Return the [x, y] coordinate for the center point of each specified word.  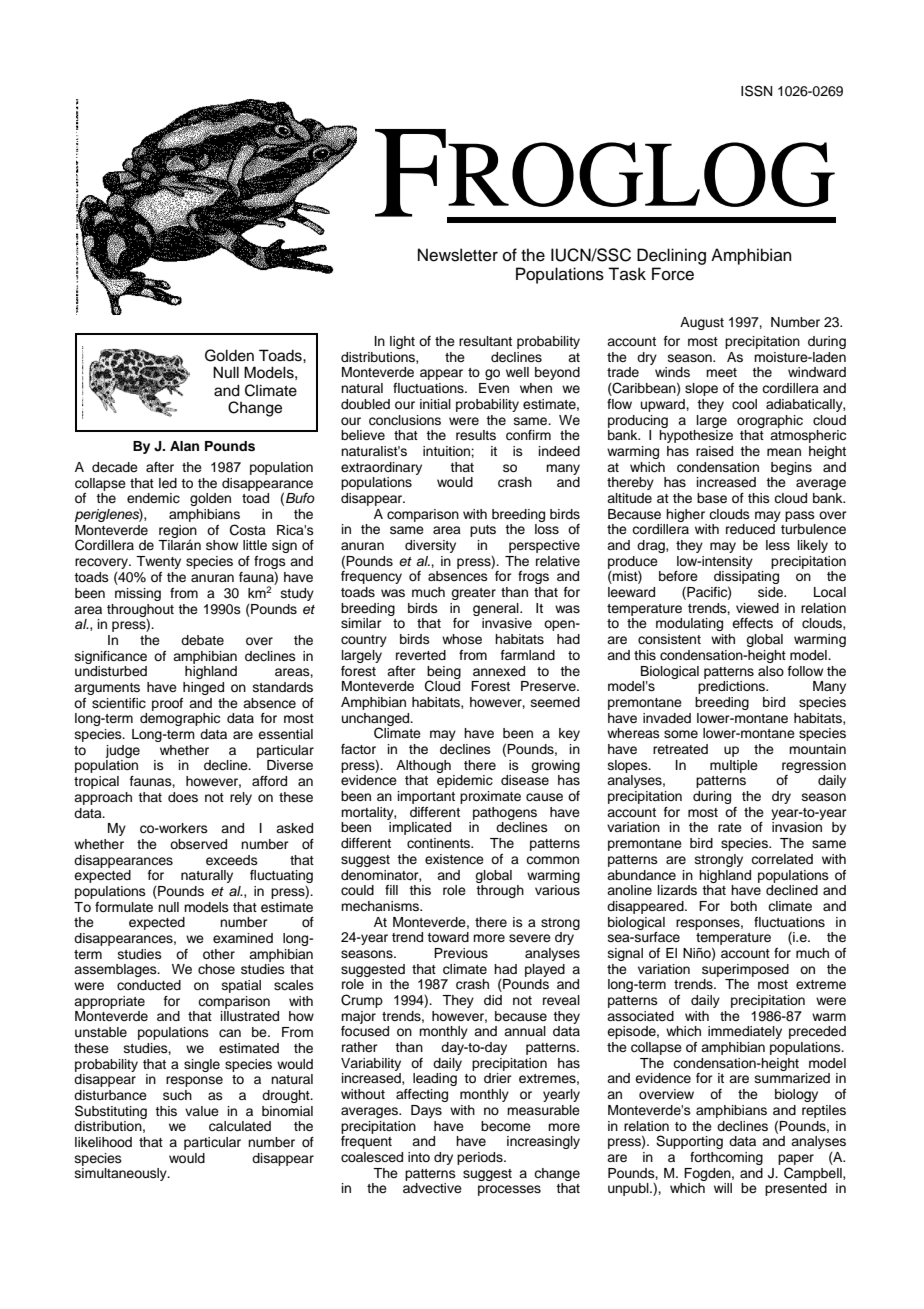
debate [202, 640]
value [202, 1111]
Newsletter [458, 255]
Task [627, 274]
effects [752, 623]
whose [462, 639]
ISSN [756, 91]
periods [481, 1158]
